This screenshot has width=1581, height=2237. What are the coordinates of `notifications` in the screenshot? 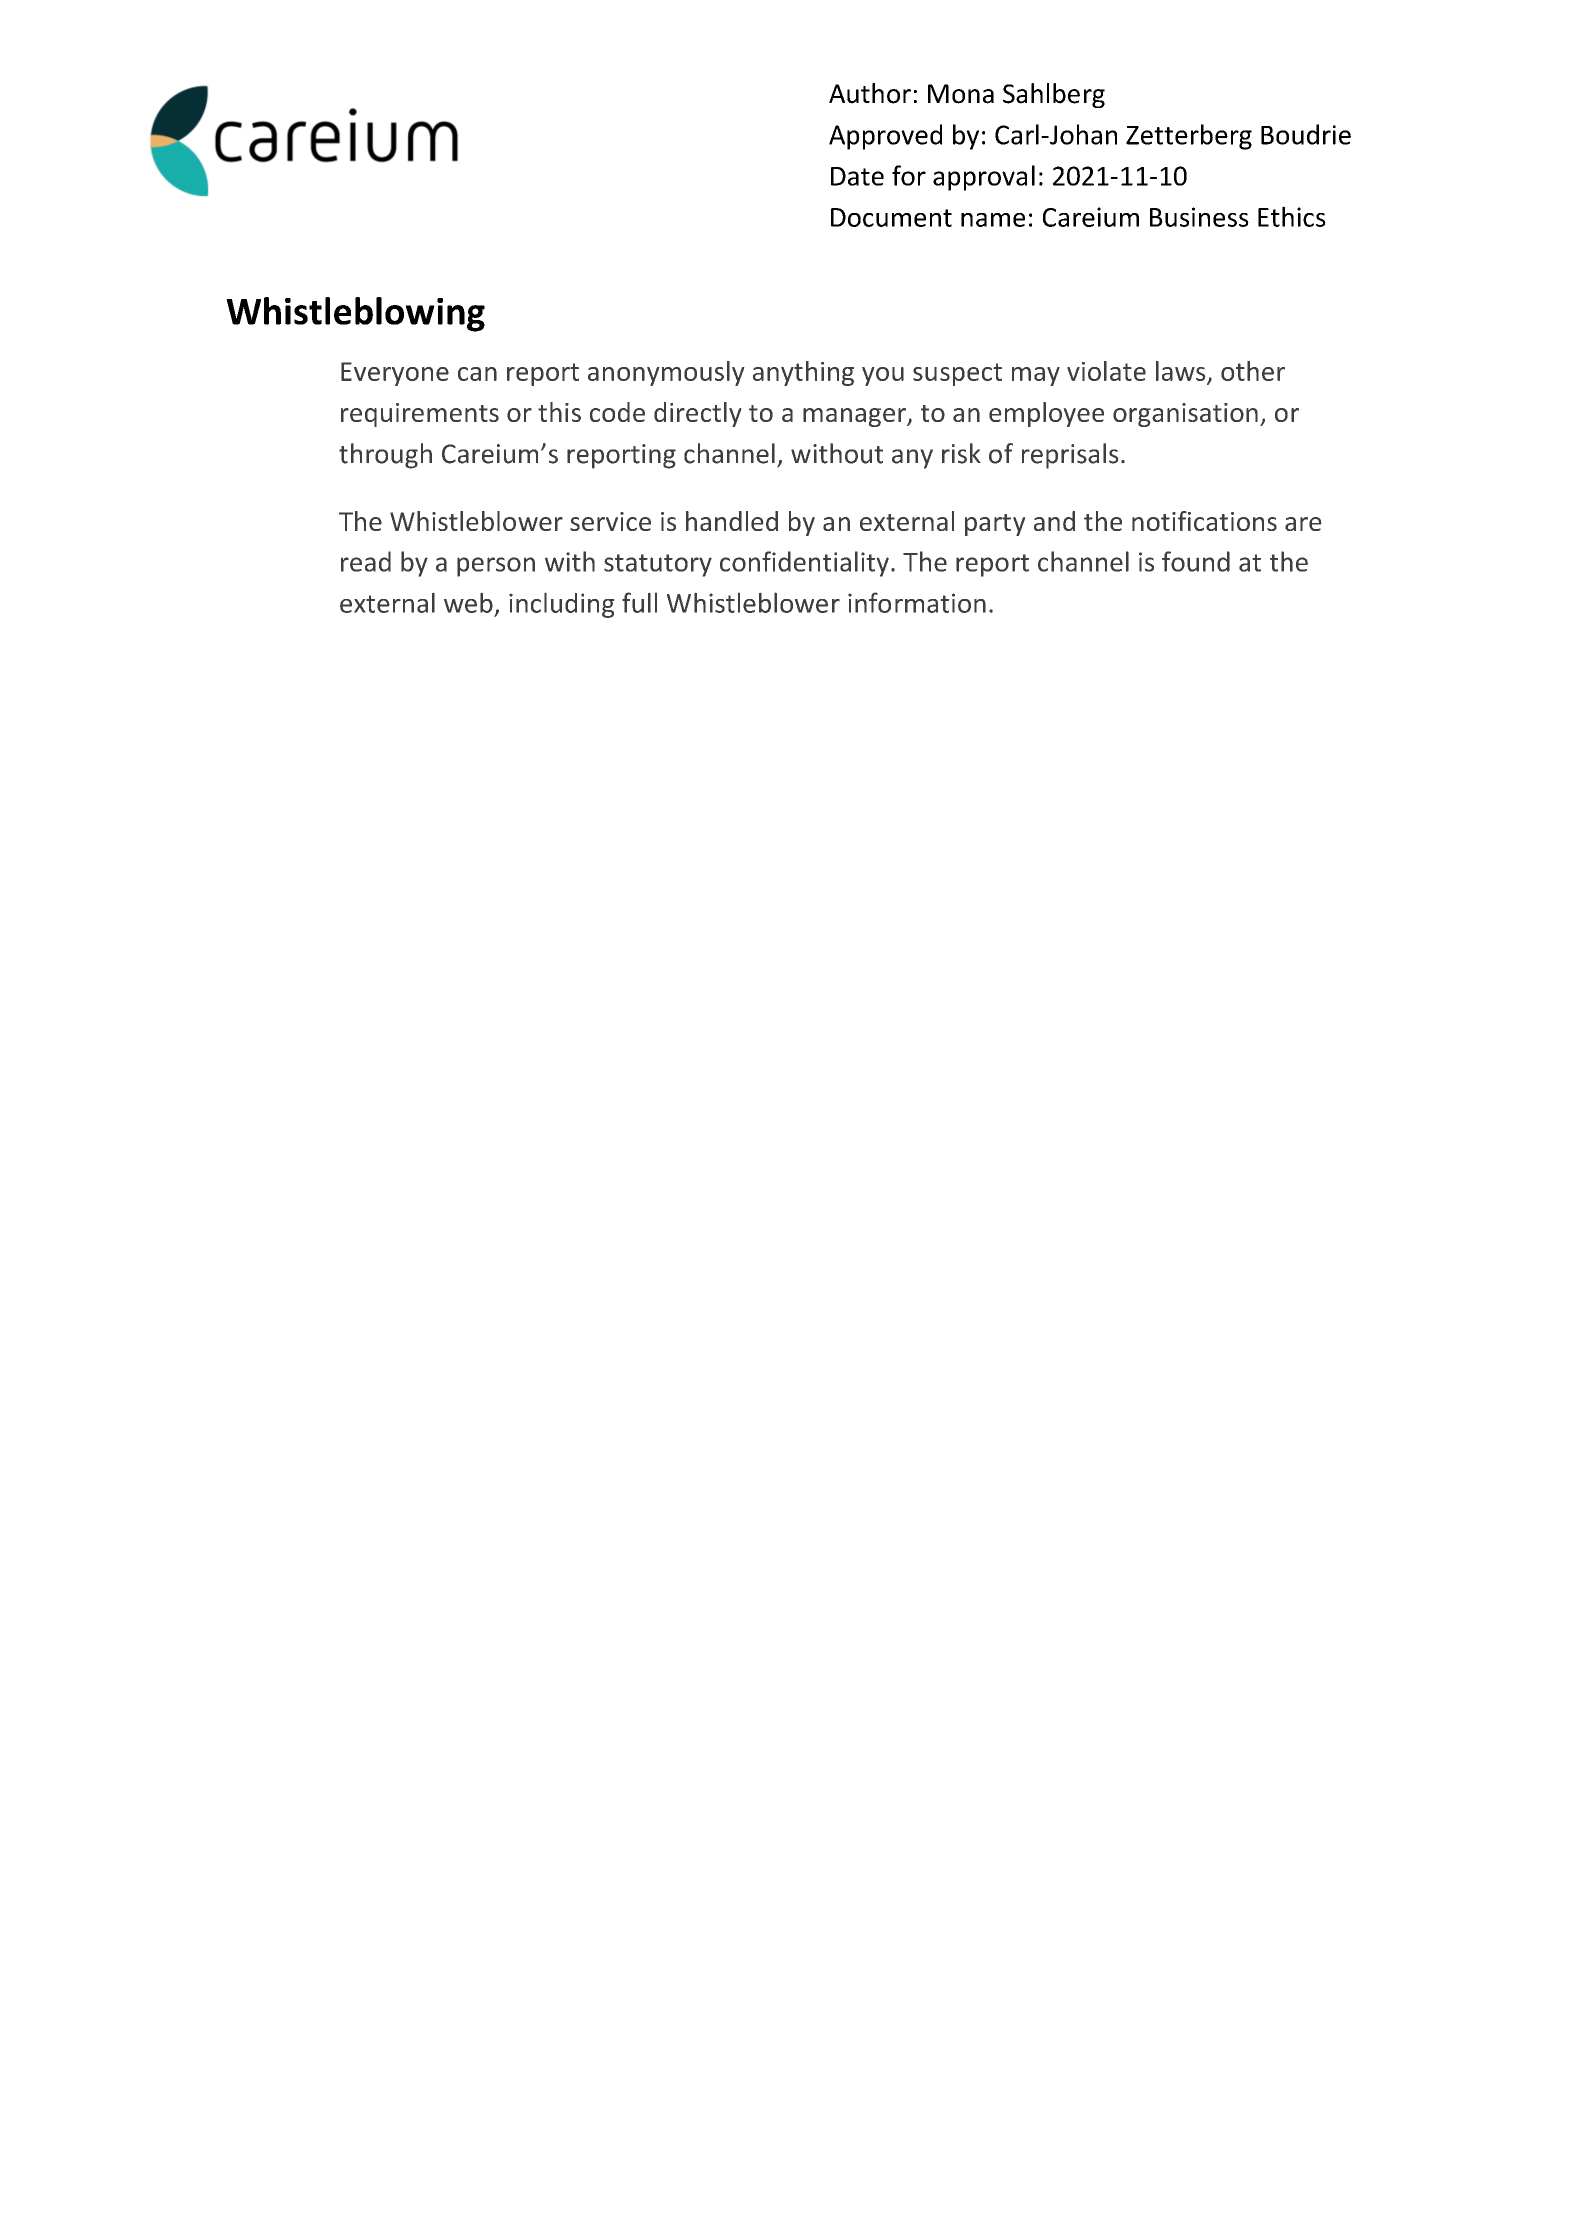 It's located at (1204, 521).
